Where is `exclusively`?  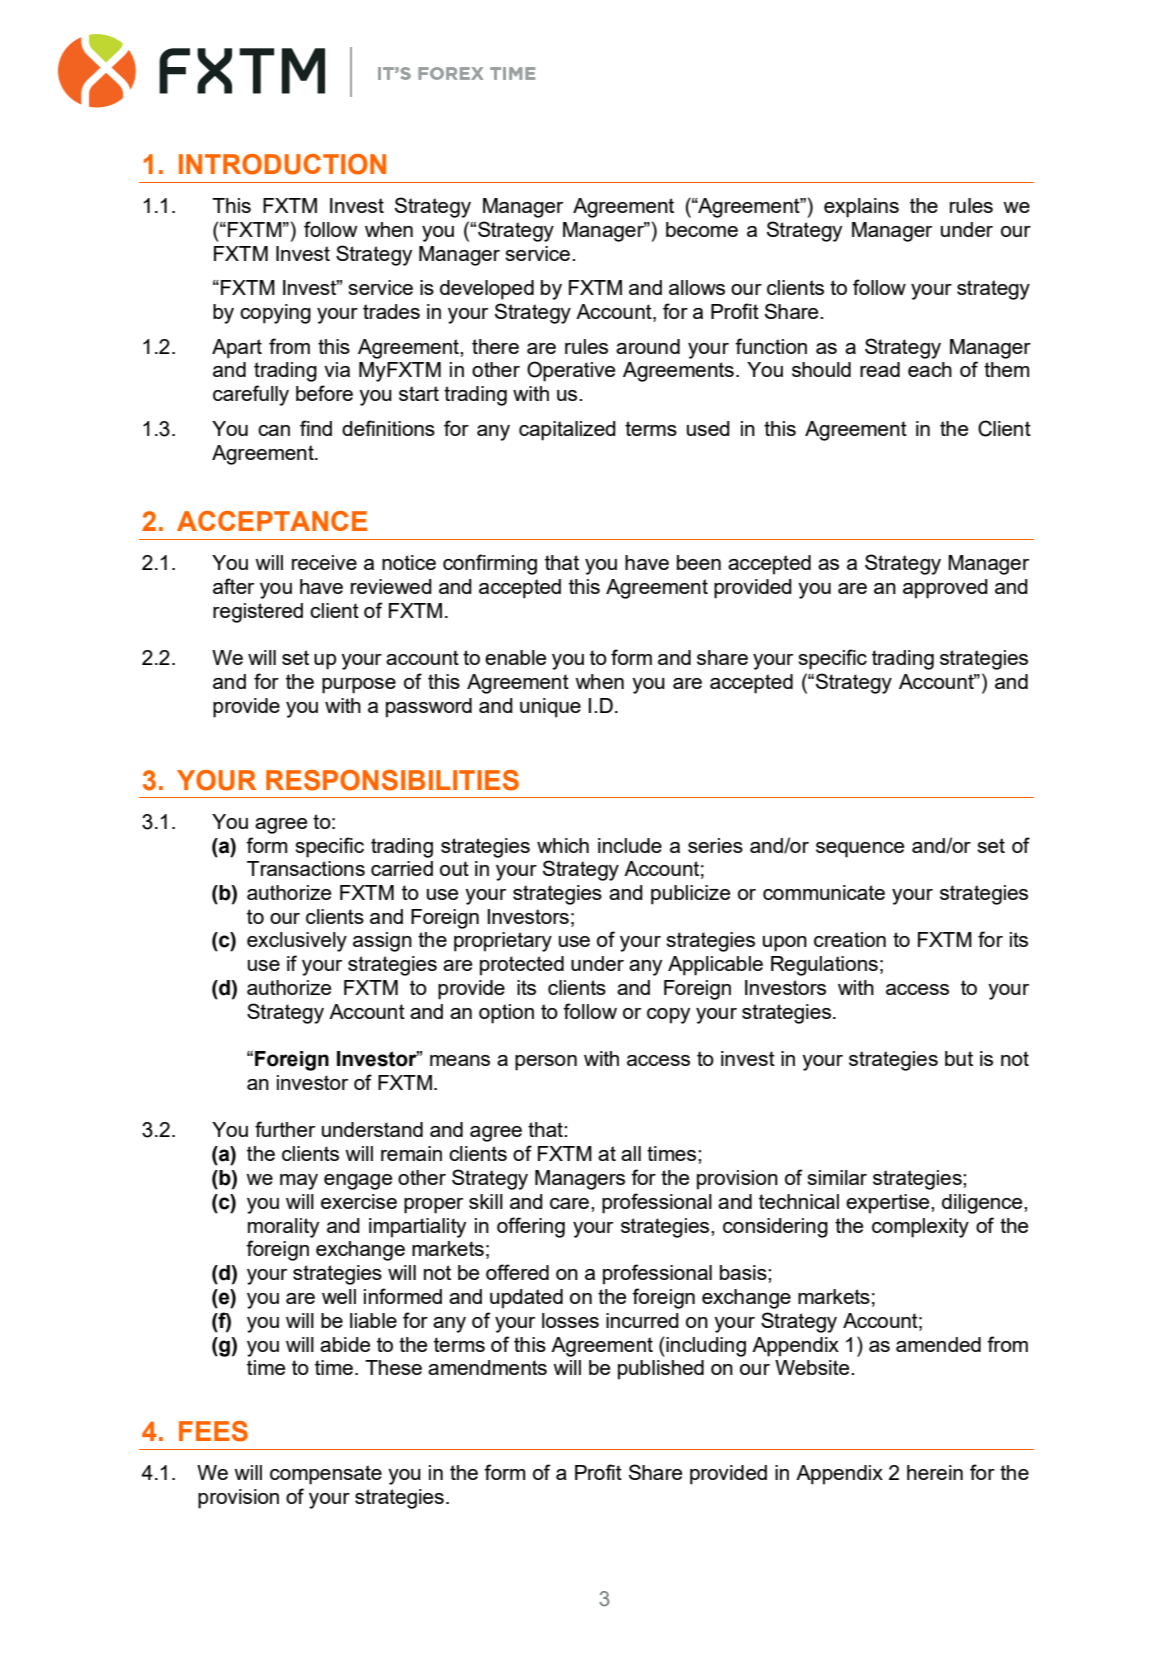 exclusively is located at coordinates (297, 942).
